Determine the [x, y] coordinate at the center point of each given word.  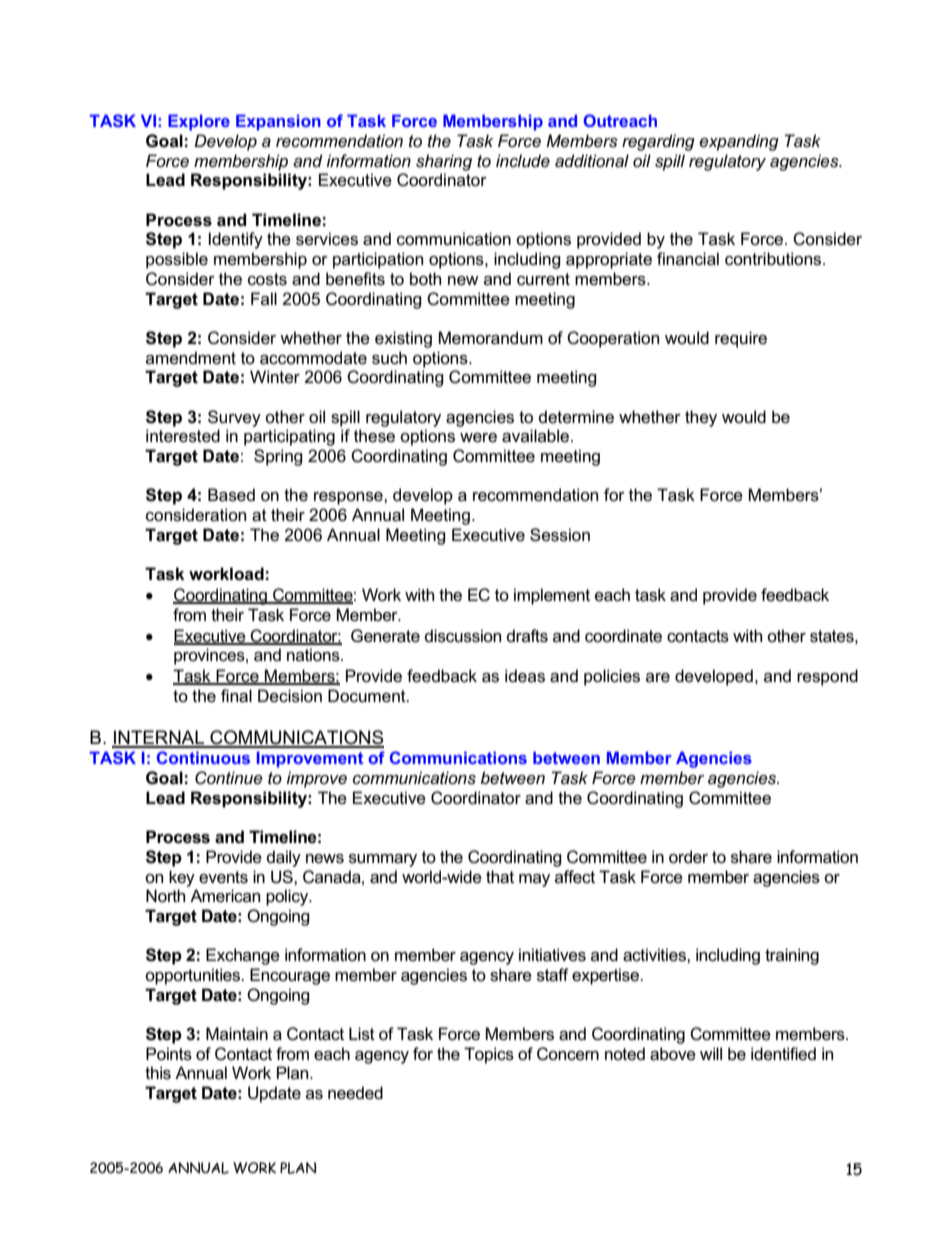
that [500, 877]
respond [827, 677]
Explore [199, 122]
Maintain [237, 1034]
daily [284, 858]
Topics [489, 1055]
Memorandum [491, 338]
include [523, 160]
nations [314, 655]
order [688, 857]
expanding [739, 142]
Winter [275, 377]
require [741, 339]
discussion [463, 636]
